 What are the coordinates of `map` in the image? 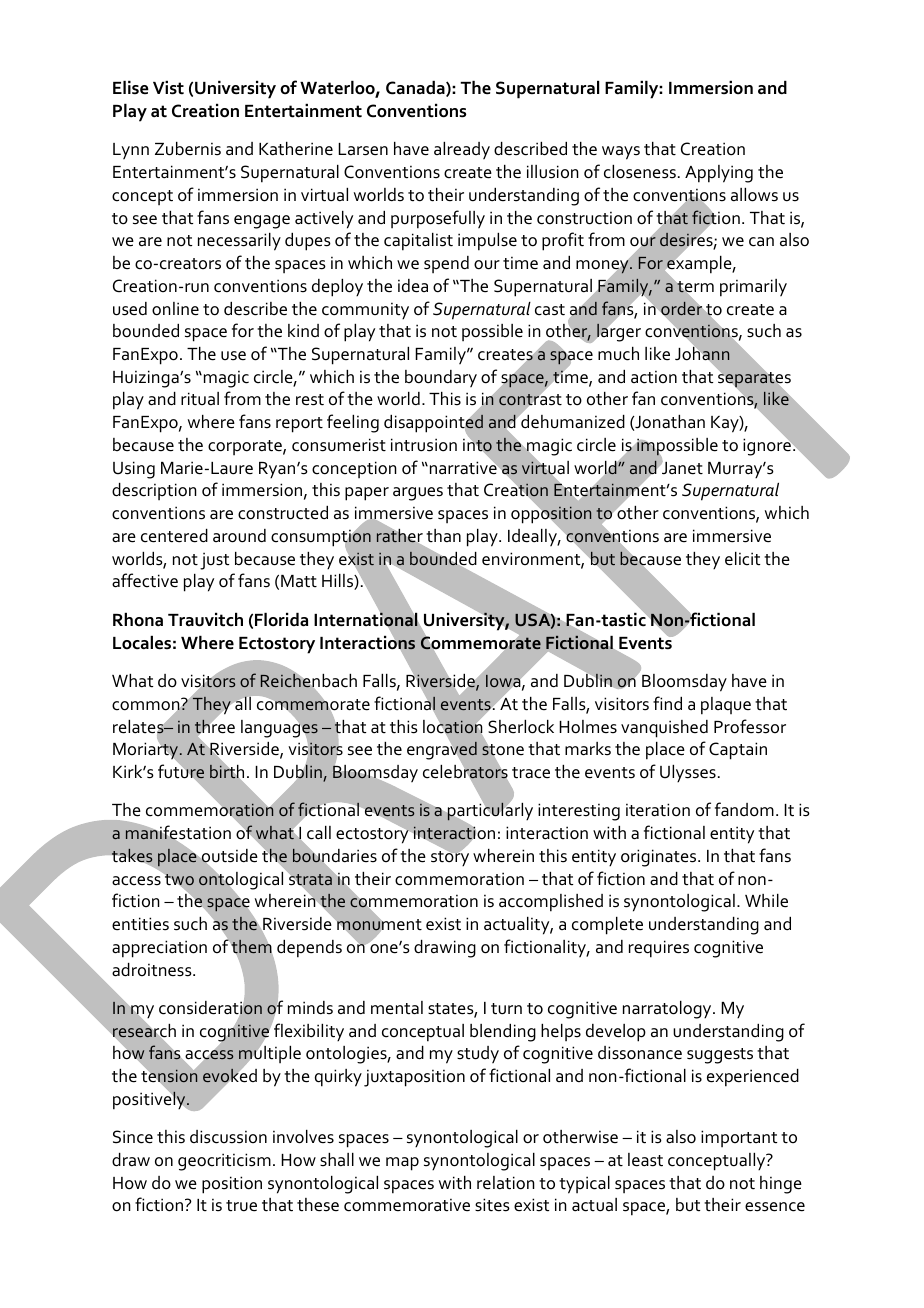 It's located at (402, 1164).
